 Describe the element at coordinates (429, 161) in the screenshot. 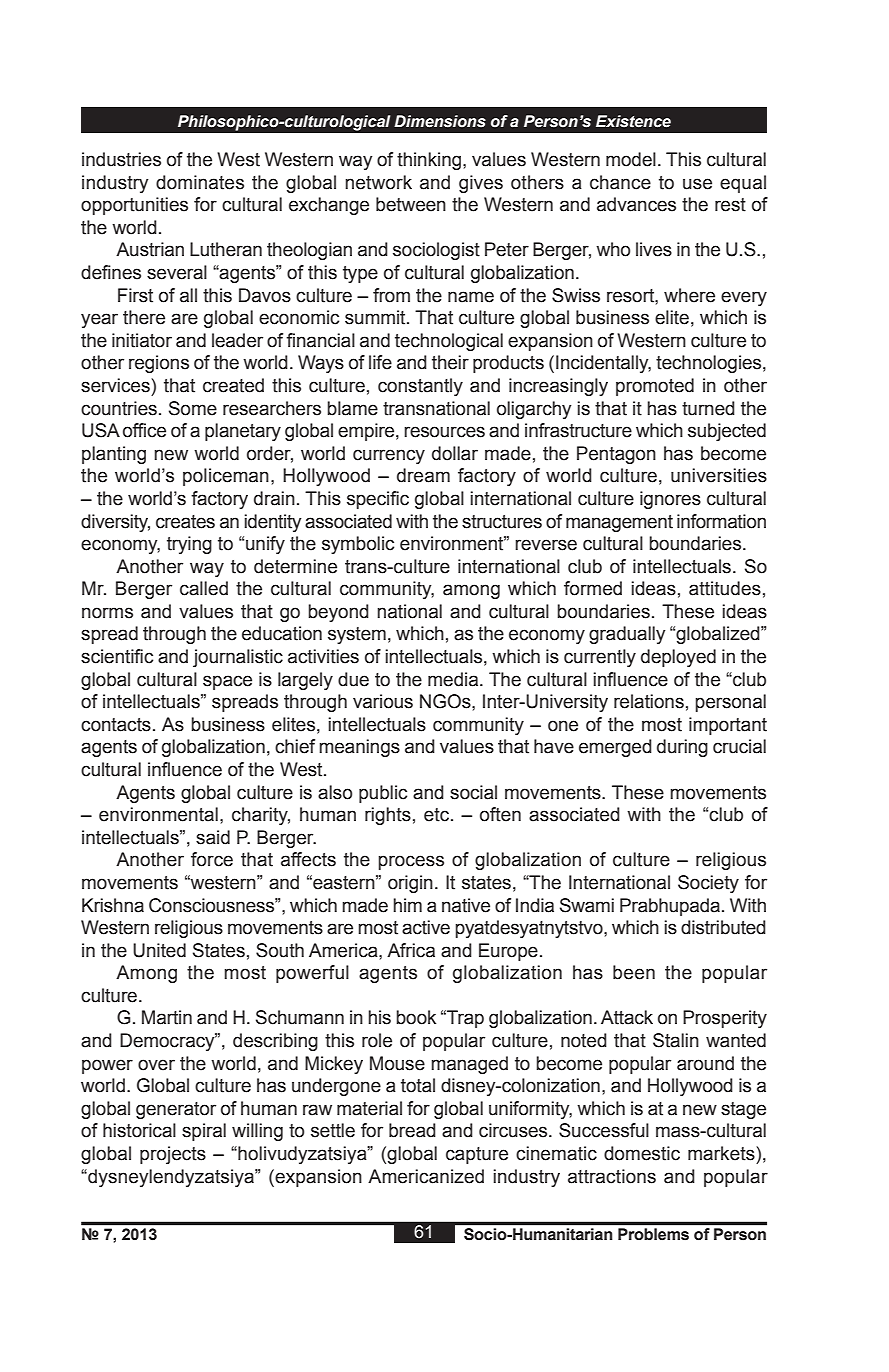

I see `thinking` at that location.
